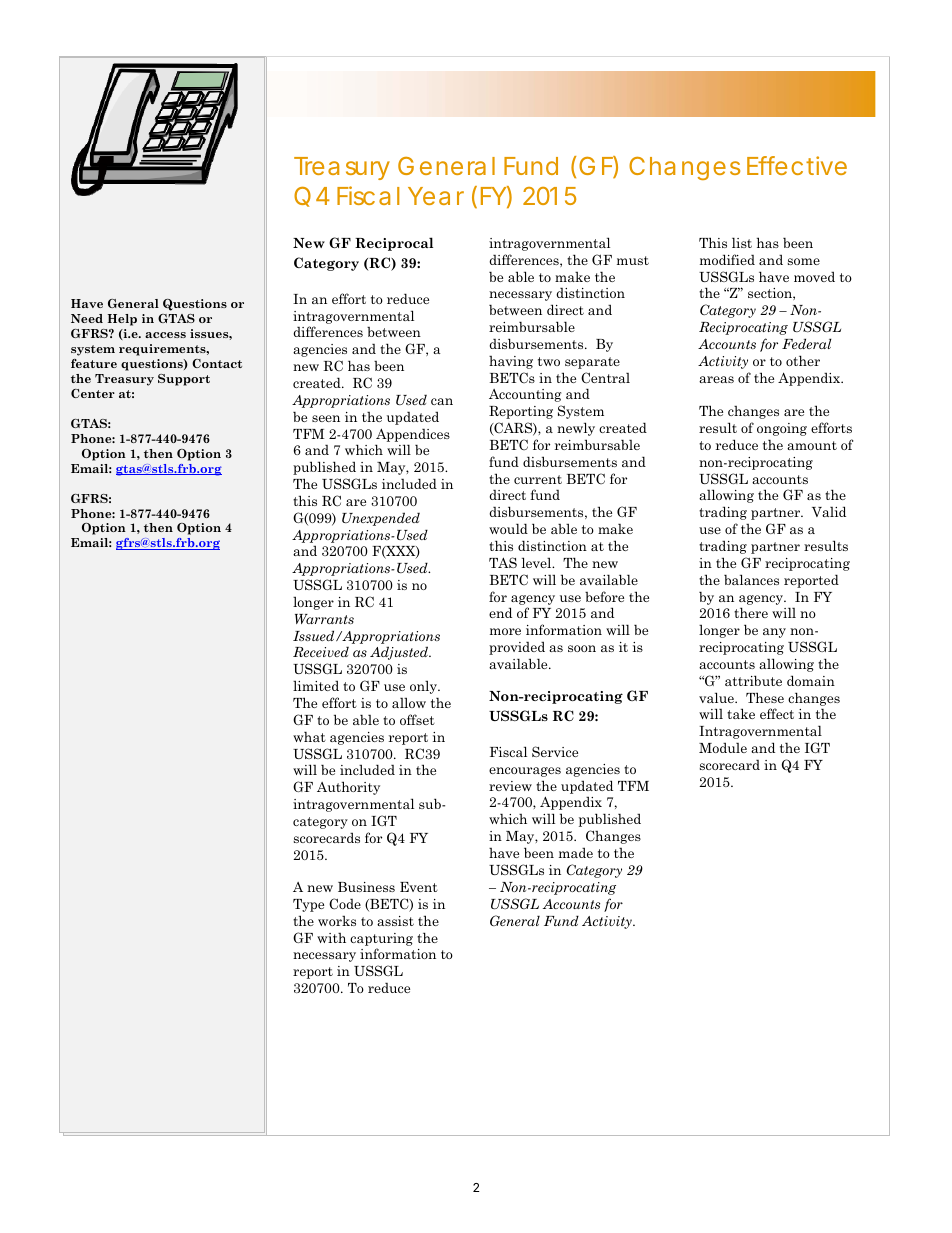  I want to click on Help, so click(122, 320).
